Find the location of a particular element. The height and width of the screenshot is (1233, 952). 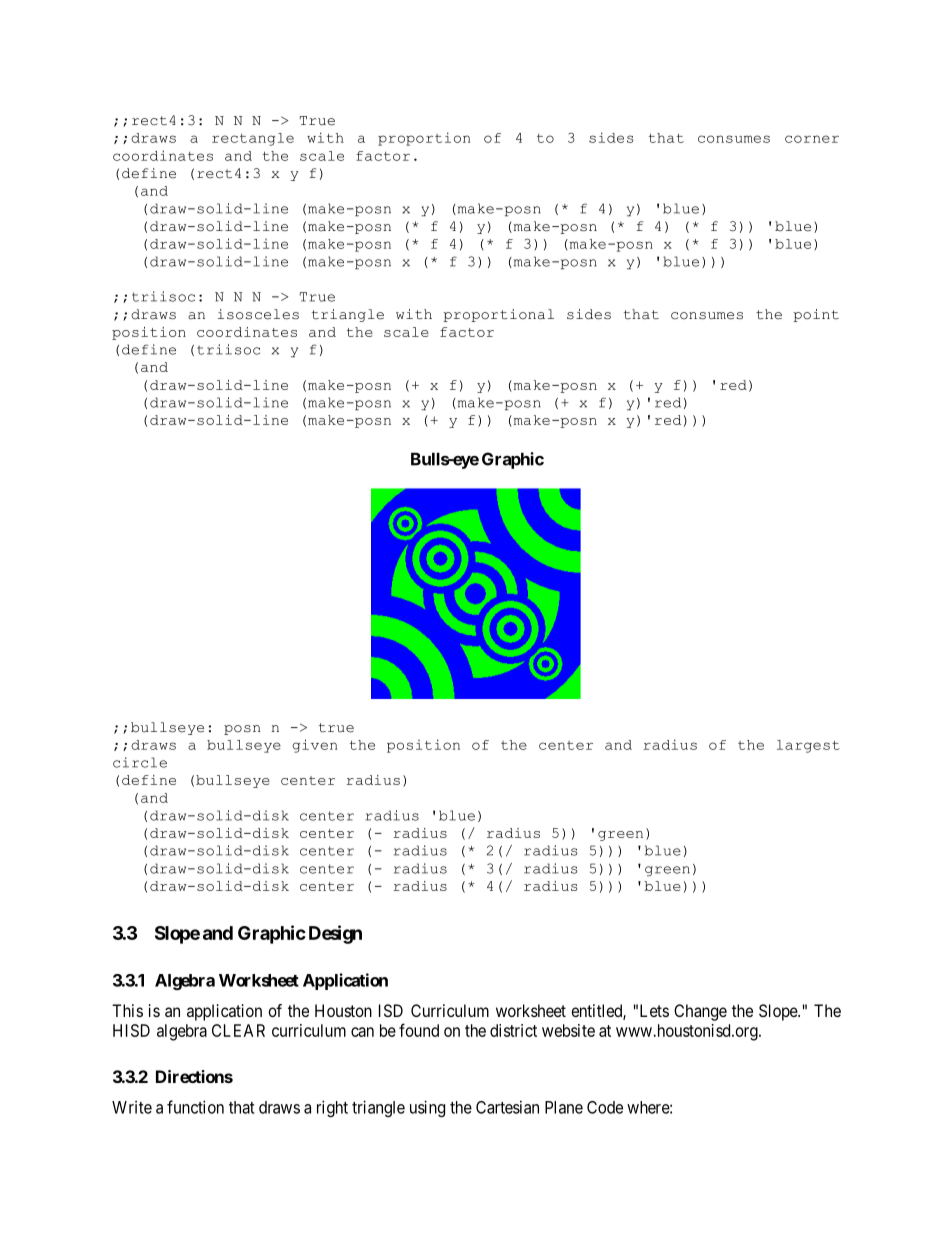

given is located at coordinates (314, 746).
